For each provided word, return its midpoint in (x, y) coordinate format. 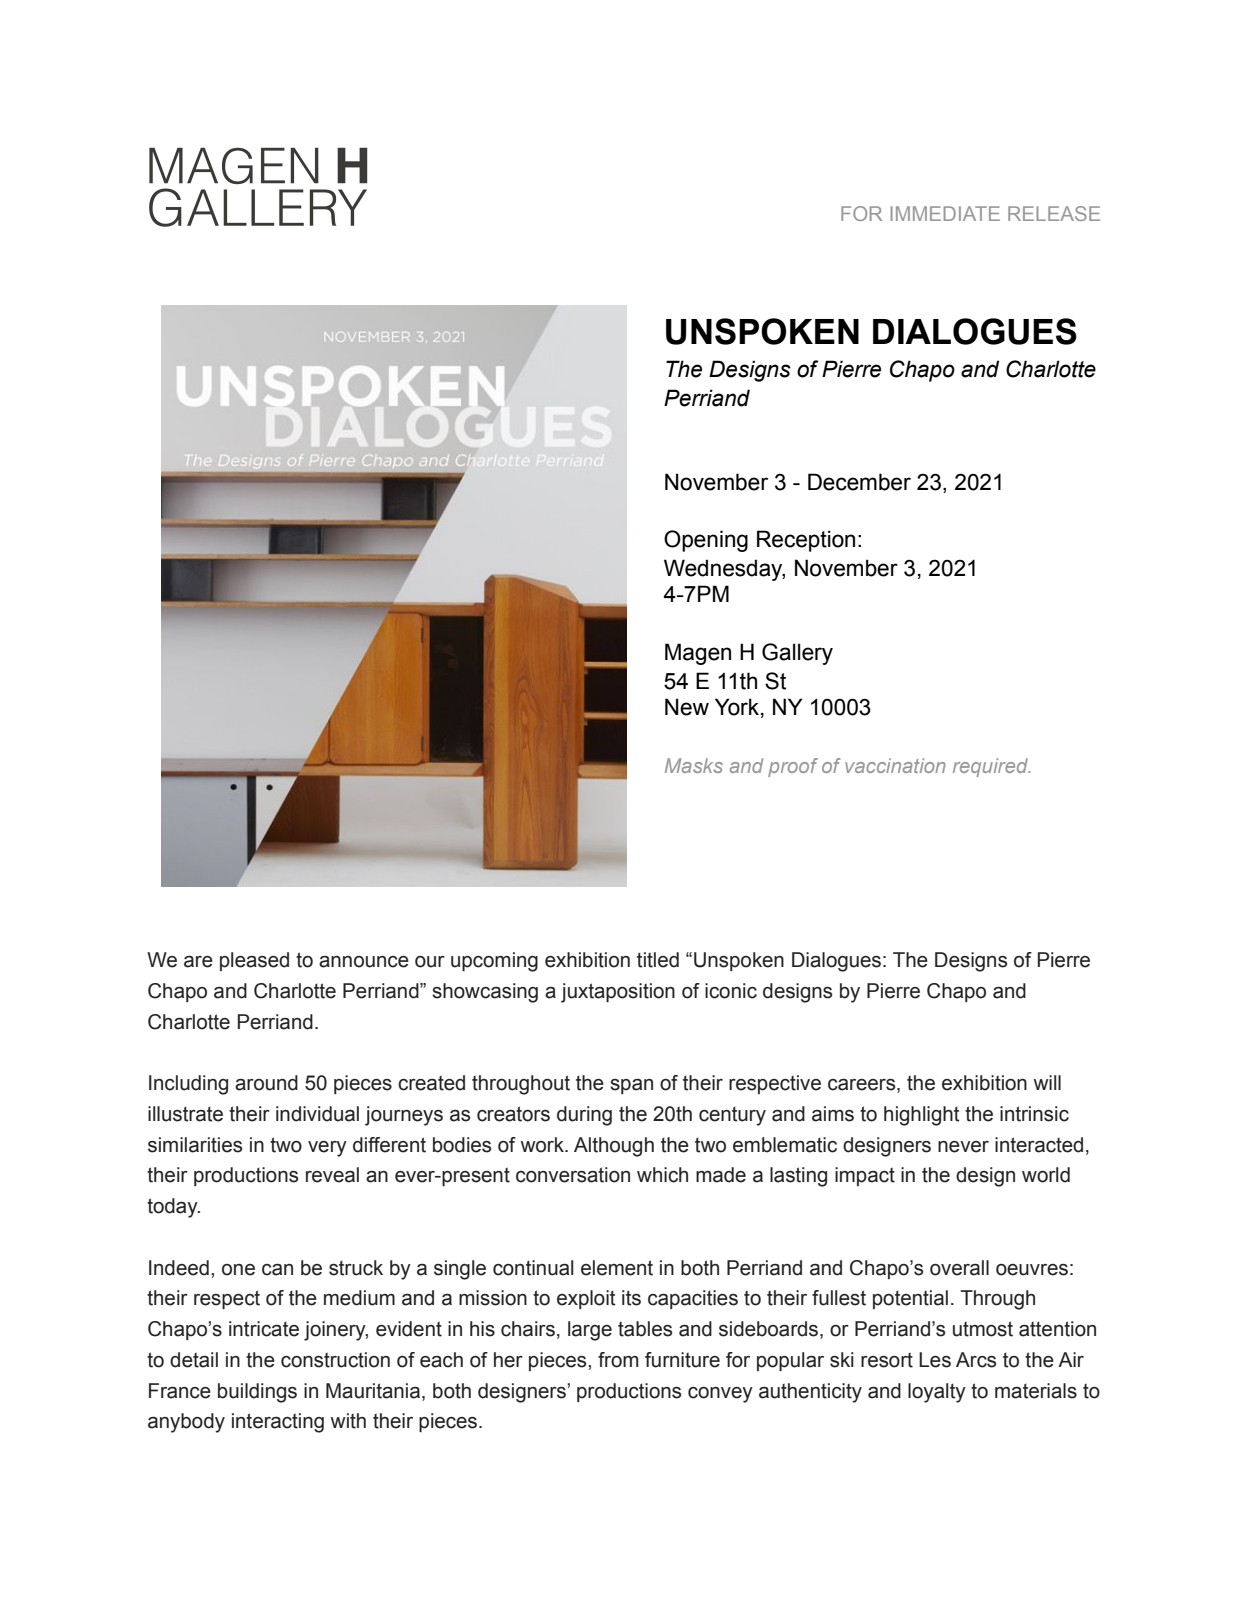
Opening (706, 541)
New (687, 707)
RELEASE (1054, 213)
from (618, 1360)
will (1047, 1082)
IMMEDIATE (945, 213)
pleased (254, 961)
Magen (698, 654)
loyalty (937, 1393)
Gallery (797, 654)
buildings (257, 1393)
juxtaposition (618, 993)
